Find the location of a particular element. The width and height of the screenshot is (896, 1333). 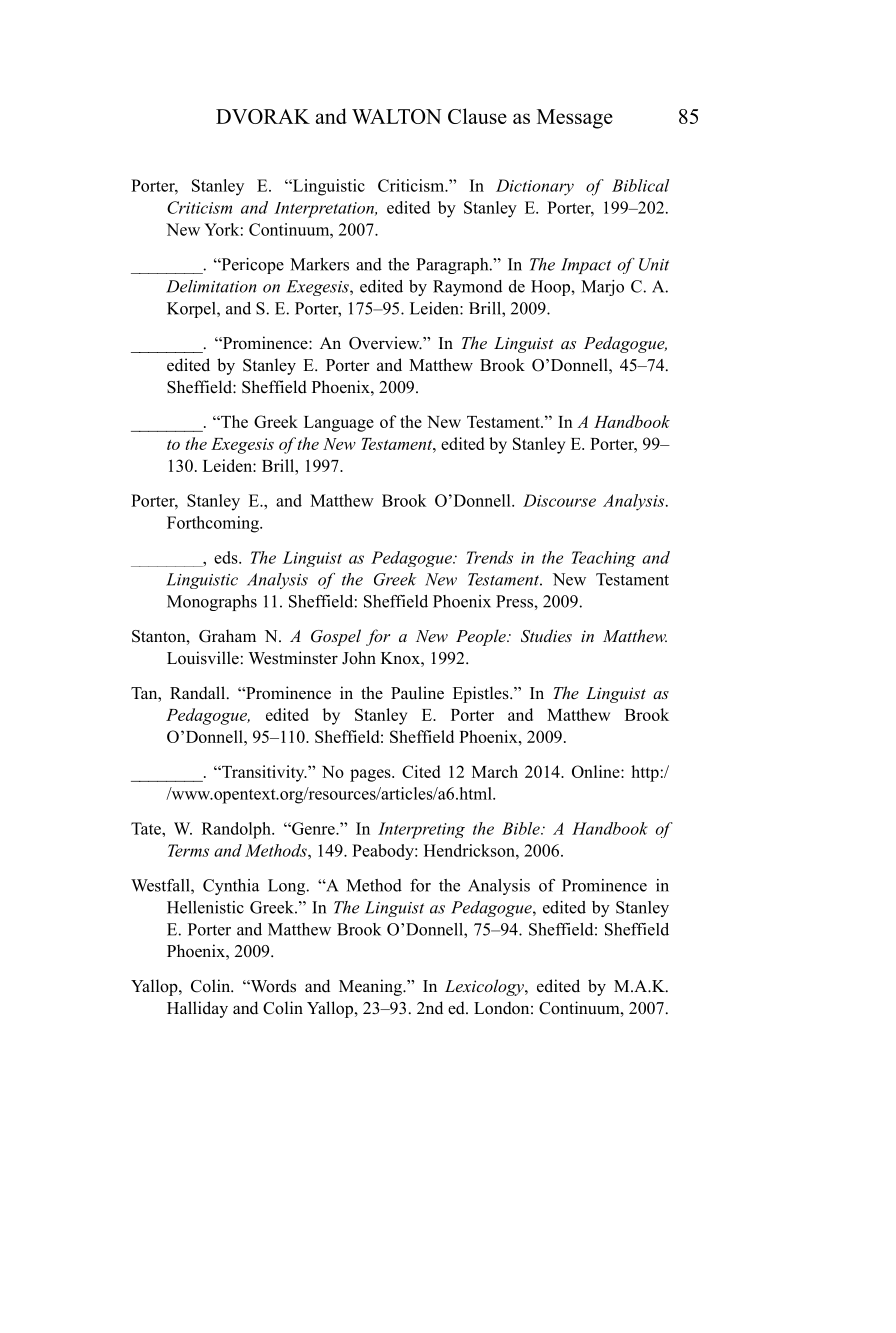

Discourse is located at coordinates (559, 500).
